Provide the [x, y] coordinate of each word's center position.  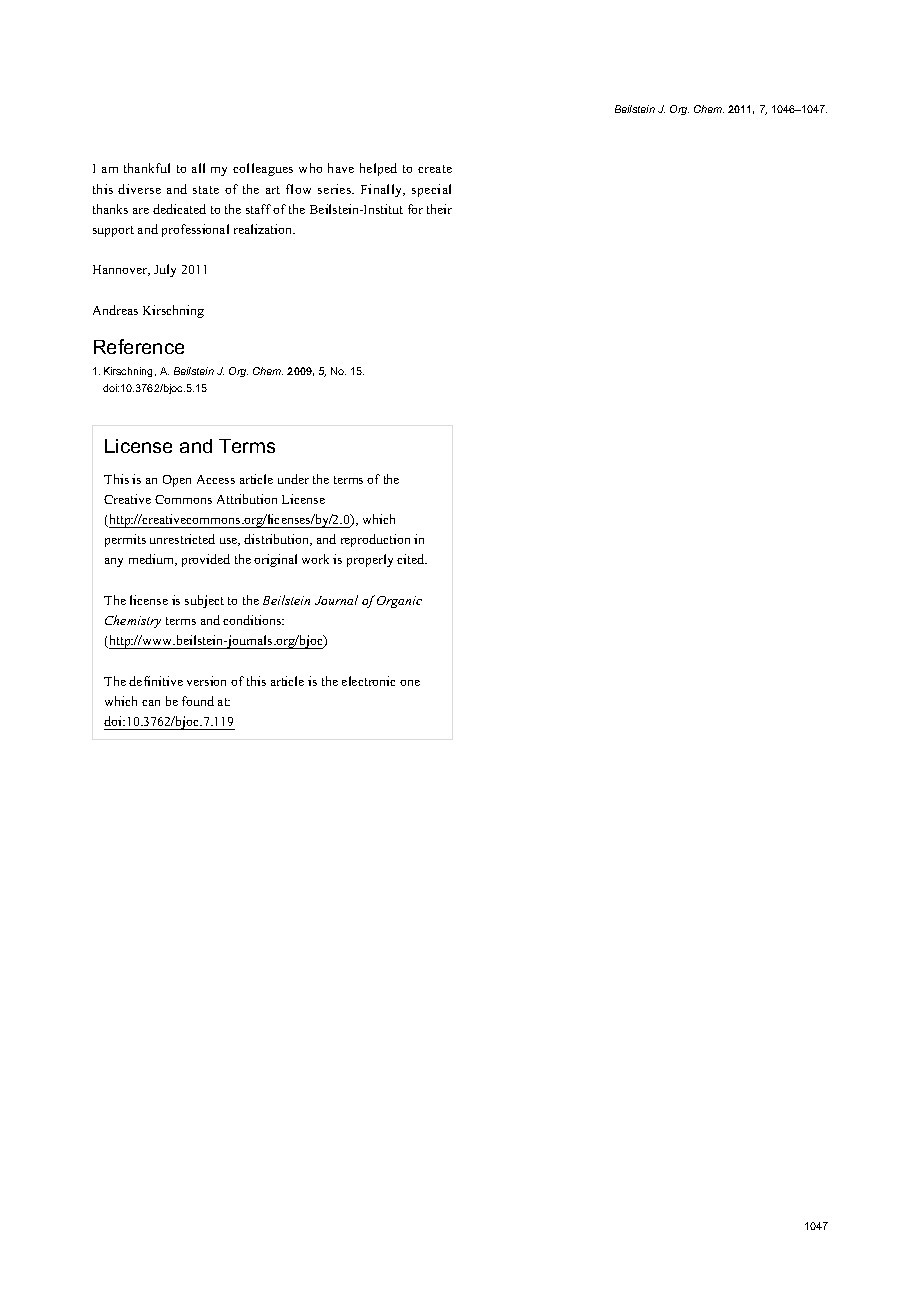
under [293, 479]
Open [177, 481]
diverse [139, 189]
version [206, 681]
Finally [383, 190]
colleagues [263, 169]
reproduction [375, 540]
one [410, 683]
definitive [156, 681]
